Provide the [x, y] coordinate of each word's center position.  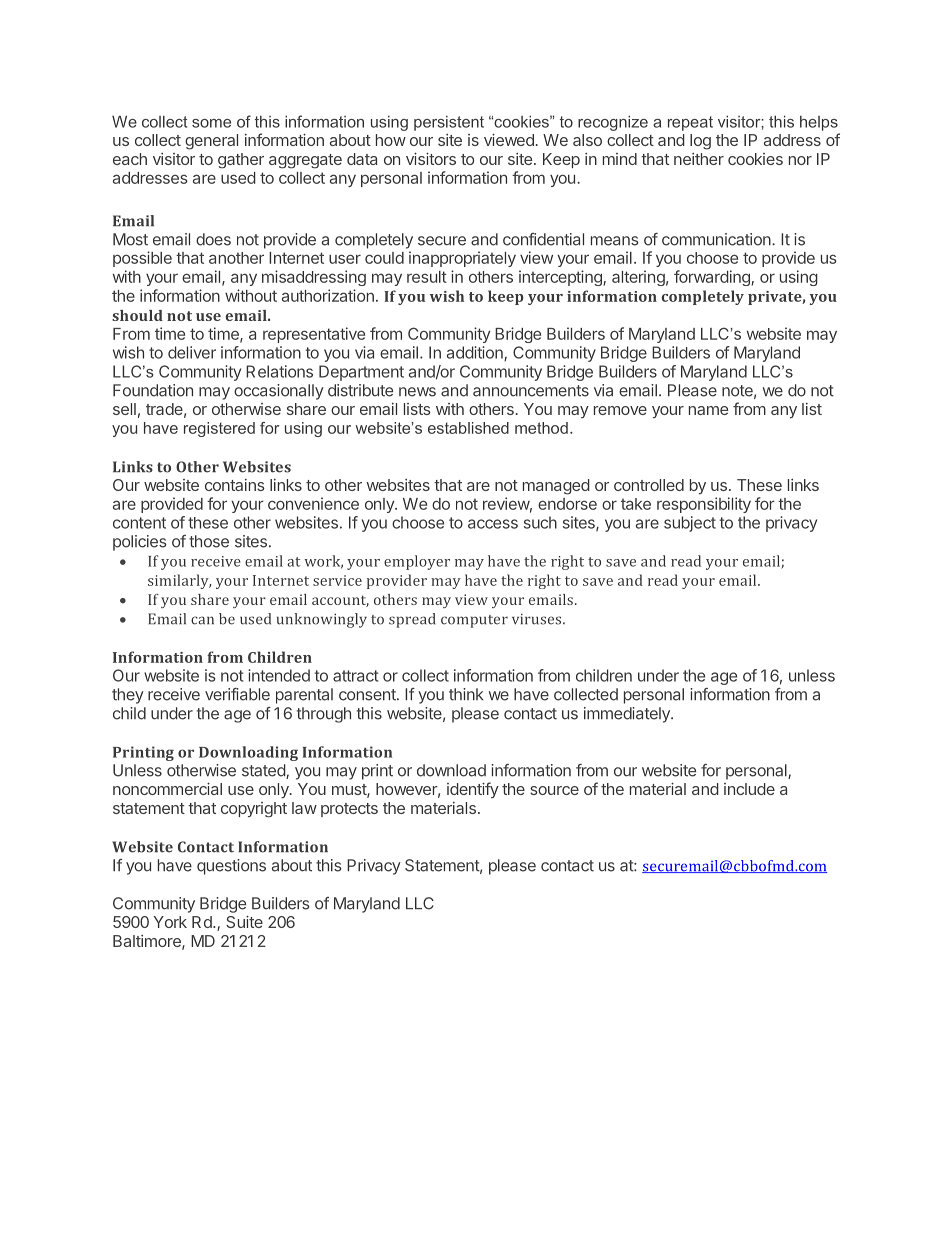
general [211, 142]
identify [473, 790]
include [749, 789]
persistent [449, 123]
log [700, 142]
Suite [244, 922]
